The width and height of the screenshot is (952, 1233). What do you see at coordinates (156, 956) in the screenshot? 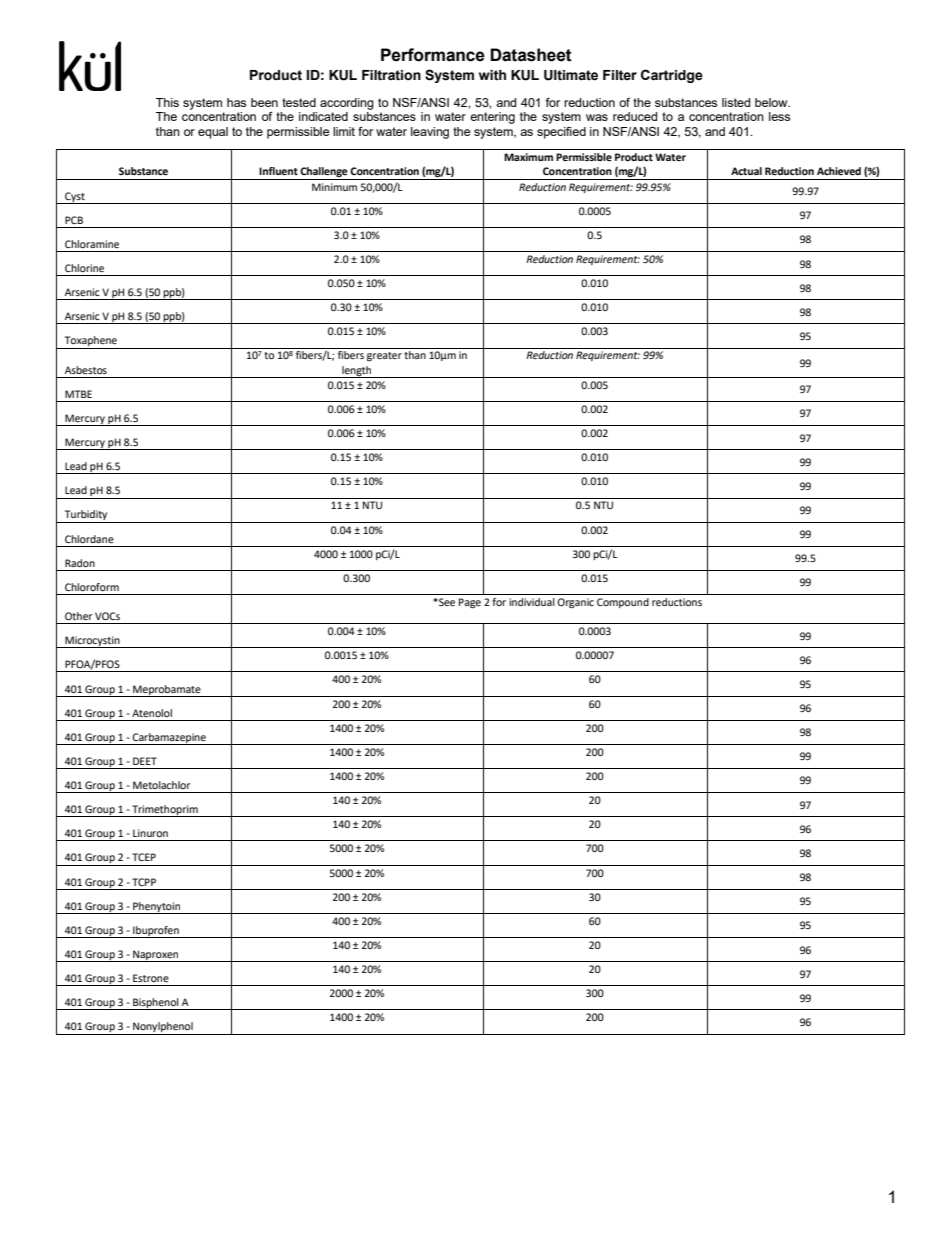
I see `Naproxen` at bounding box center [156, 956].
